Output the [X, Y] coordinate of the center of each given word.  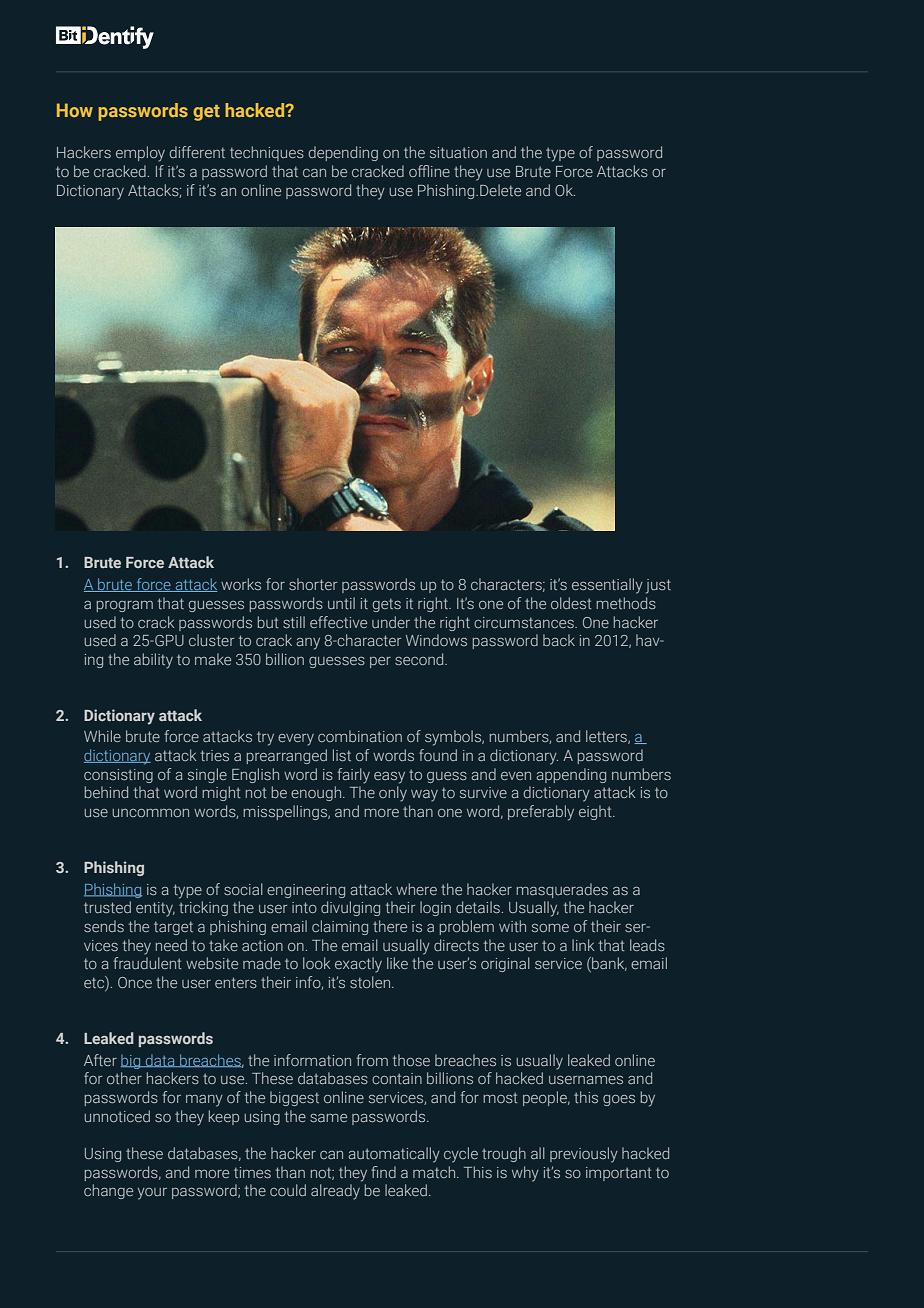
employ [140, 154]
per [380, 662]
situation [458, 152]
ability [153, 661]
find [383, 1172]
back [559, 640]
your [152, 1194]
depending [343, 153]
